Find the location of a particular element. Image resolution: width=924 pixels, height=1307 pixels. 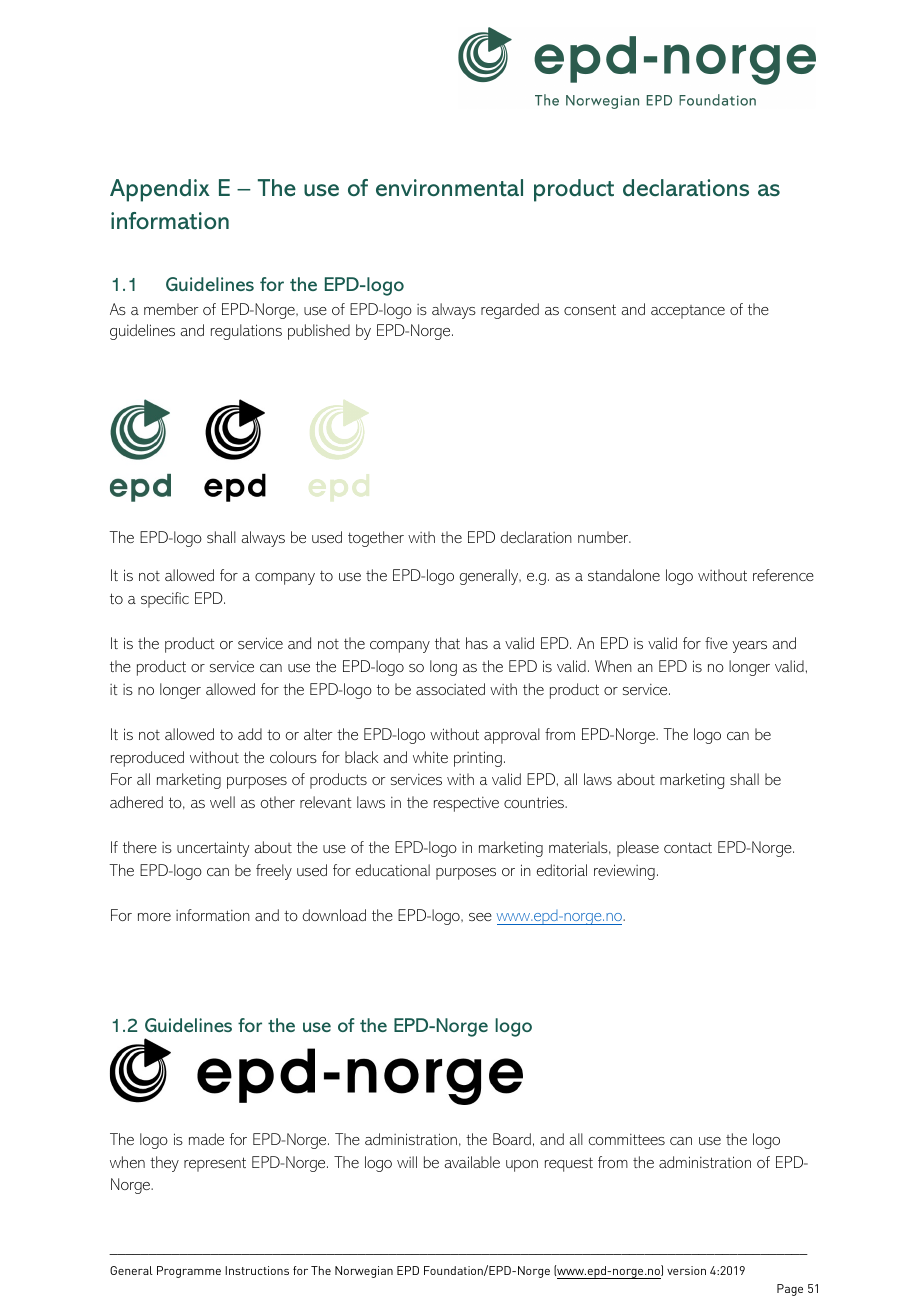

regarded is located at coordinates (510, 311).
